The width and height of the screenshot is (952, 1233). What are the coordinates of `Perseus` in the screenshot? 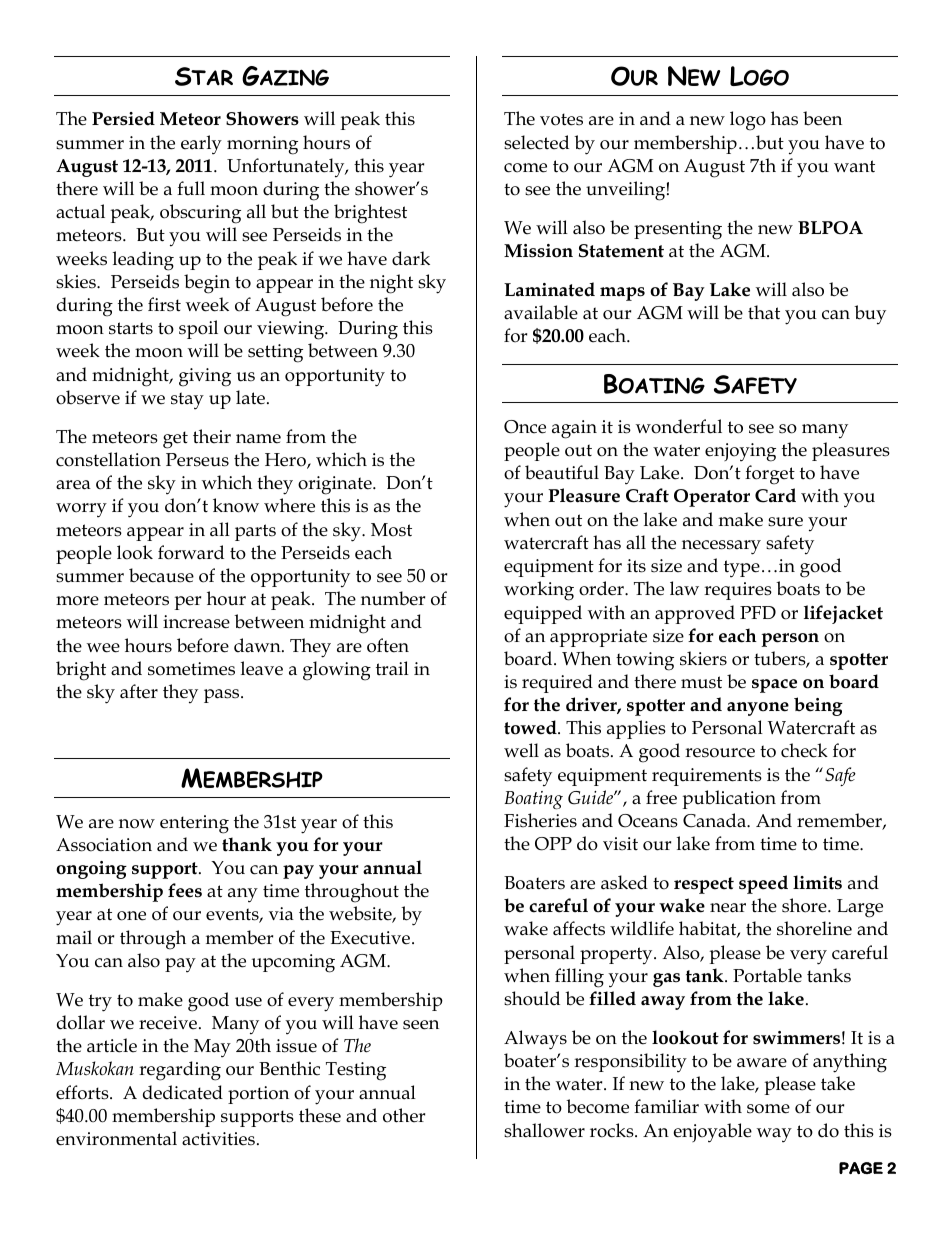 It's located at (197, 460).
